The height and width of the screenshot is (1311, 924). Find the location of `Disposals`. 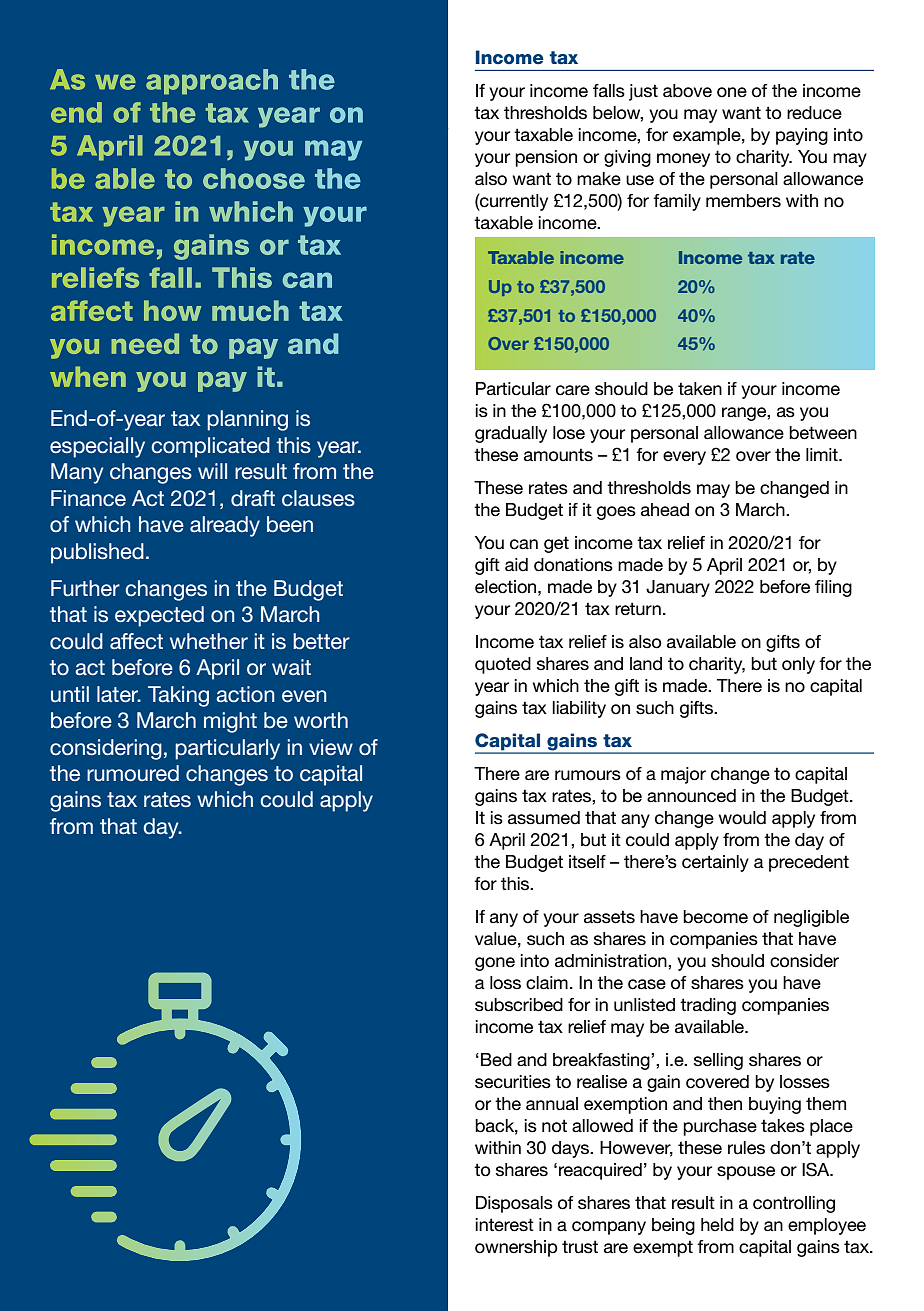

Disposals is located at coordinates (514, 1204).
